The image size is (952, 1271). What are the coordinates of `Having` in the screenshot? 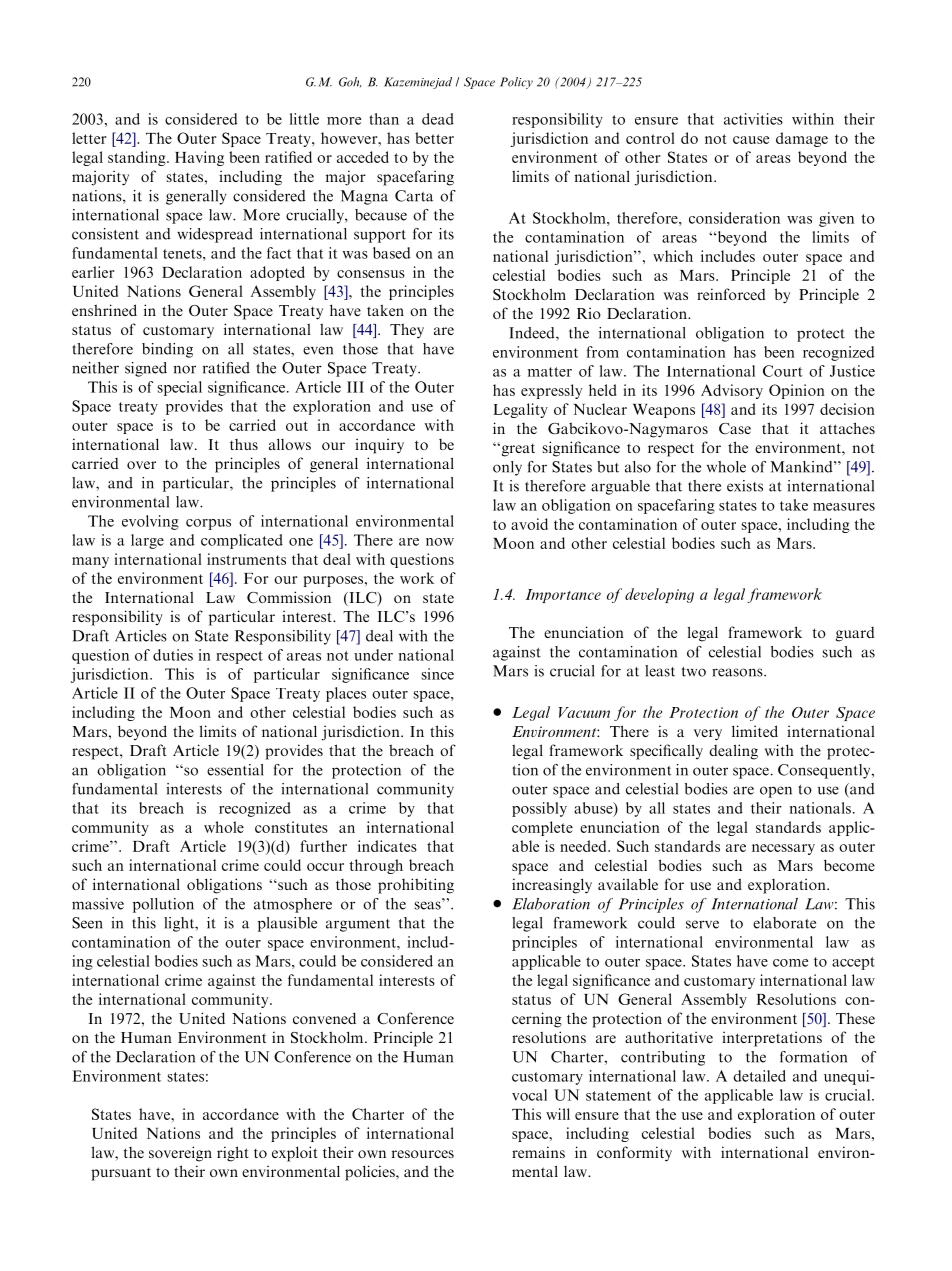 It's located at (199, 158).
